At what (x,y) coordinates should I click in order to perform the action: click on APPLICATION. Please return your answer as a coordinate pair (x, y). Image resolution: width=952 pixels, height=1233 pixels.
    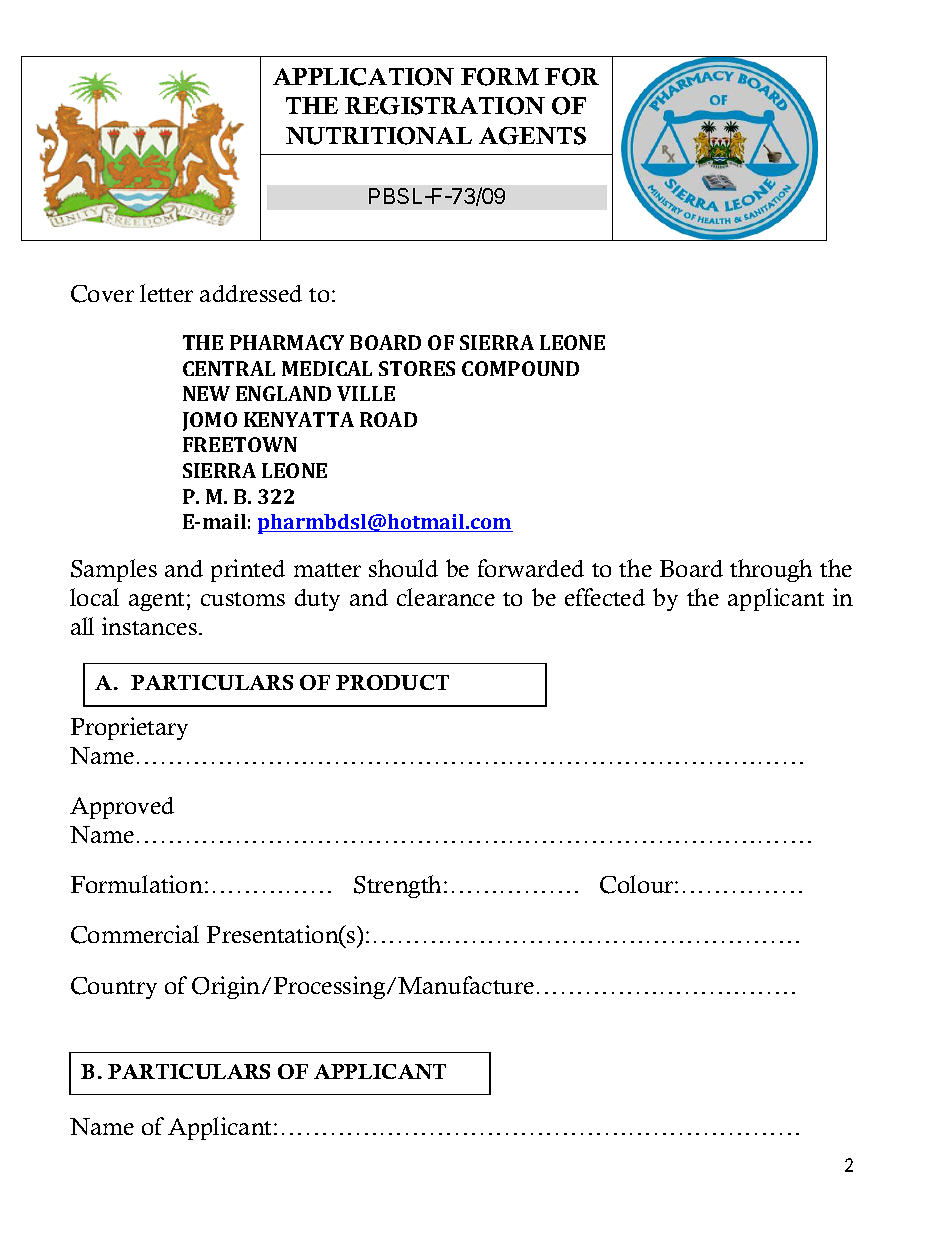
    Looking at the image, I should click on (363, 77).
